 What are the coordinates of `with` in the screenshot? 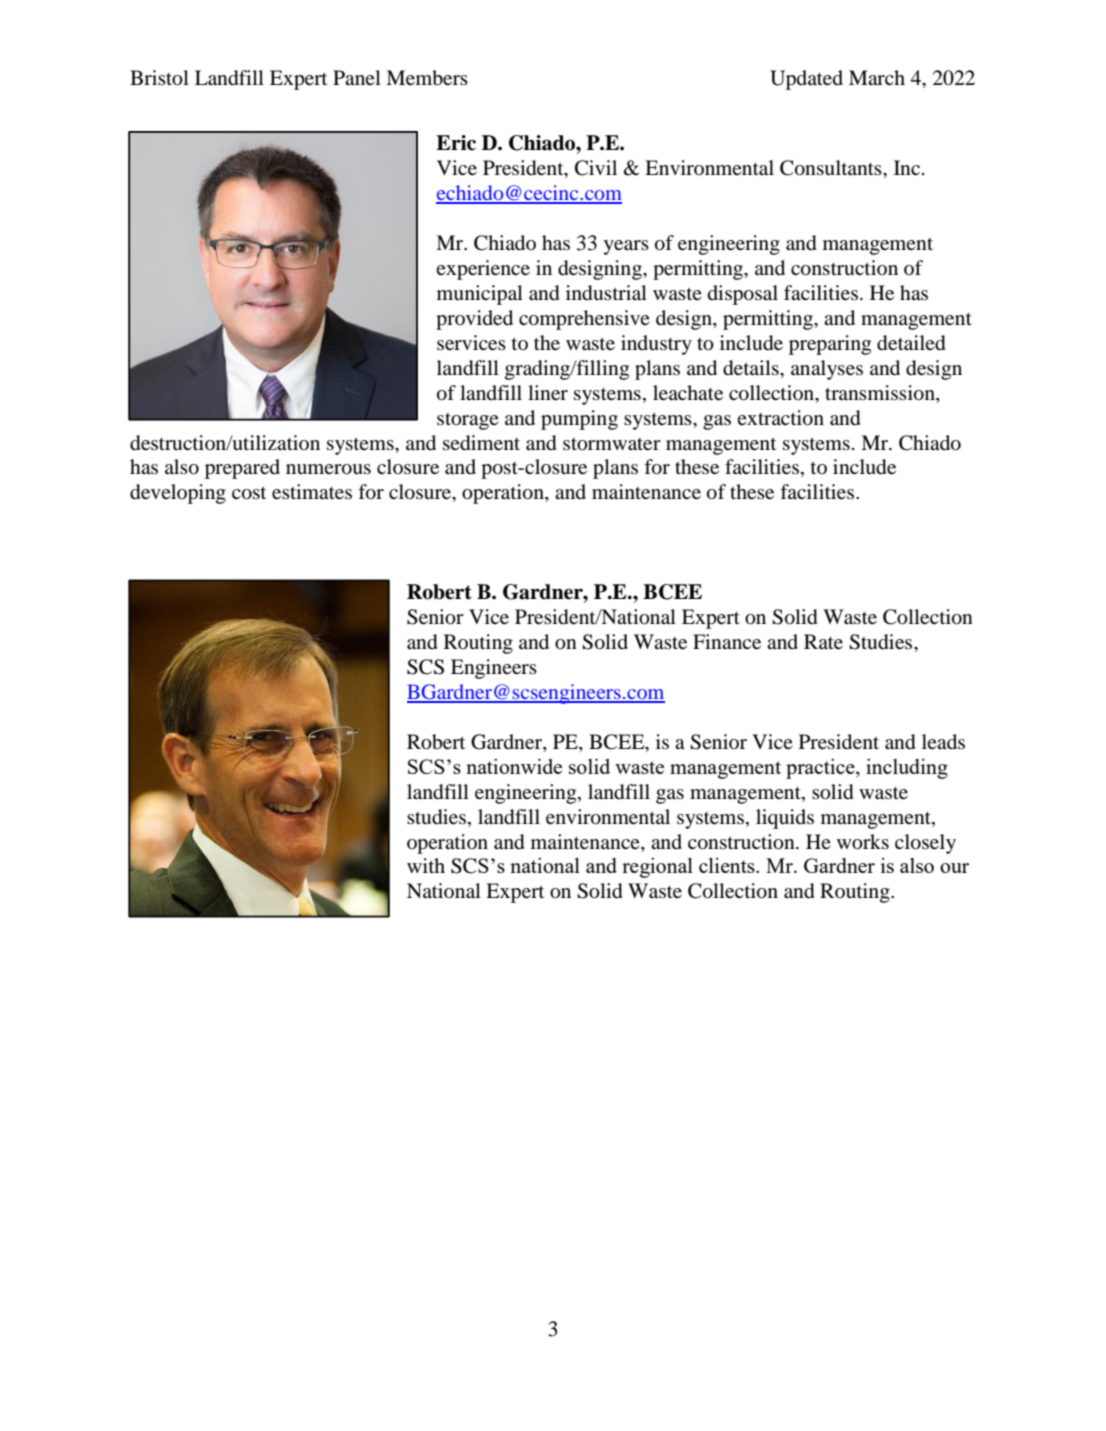 It's located at (426, 865).
